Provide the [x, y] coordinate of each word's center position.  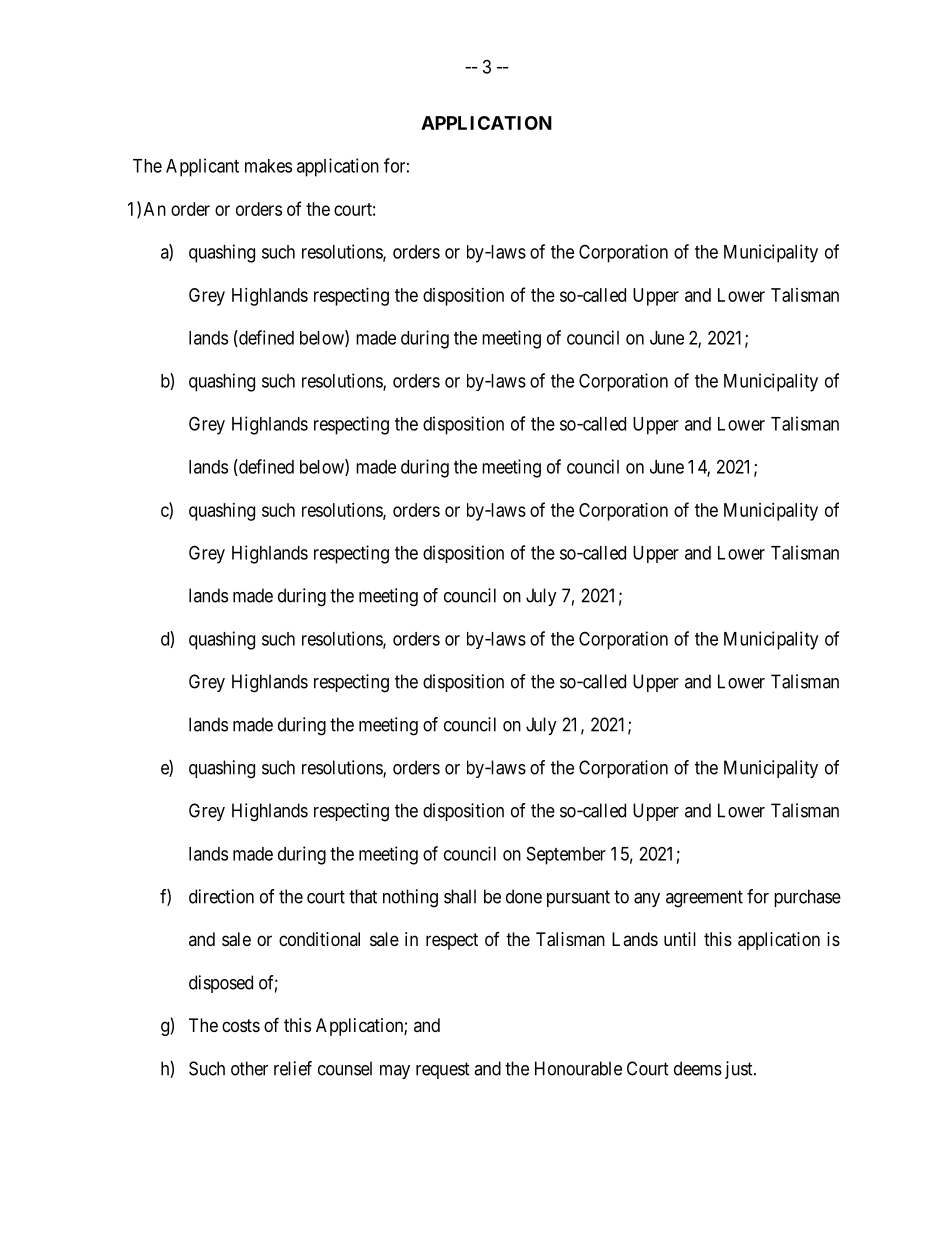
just [740, 1070]
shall [460, 896]
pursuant [578, 898]
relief [293, 1068]
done [524, 896]
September [566, 855]
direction [221, 896]
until [680, 939]
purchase [807, 898]
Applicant [202, 167]
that [363, 896]
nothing [410, 898]
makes [268, 166]
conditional [319, 939]
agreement [704, 899]
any [647, 900]
